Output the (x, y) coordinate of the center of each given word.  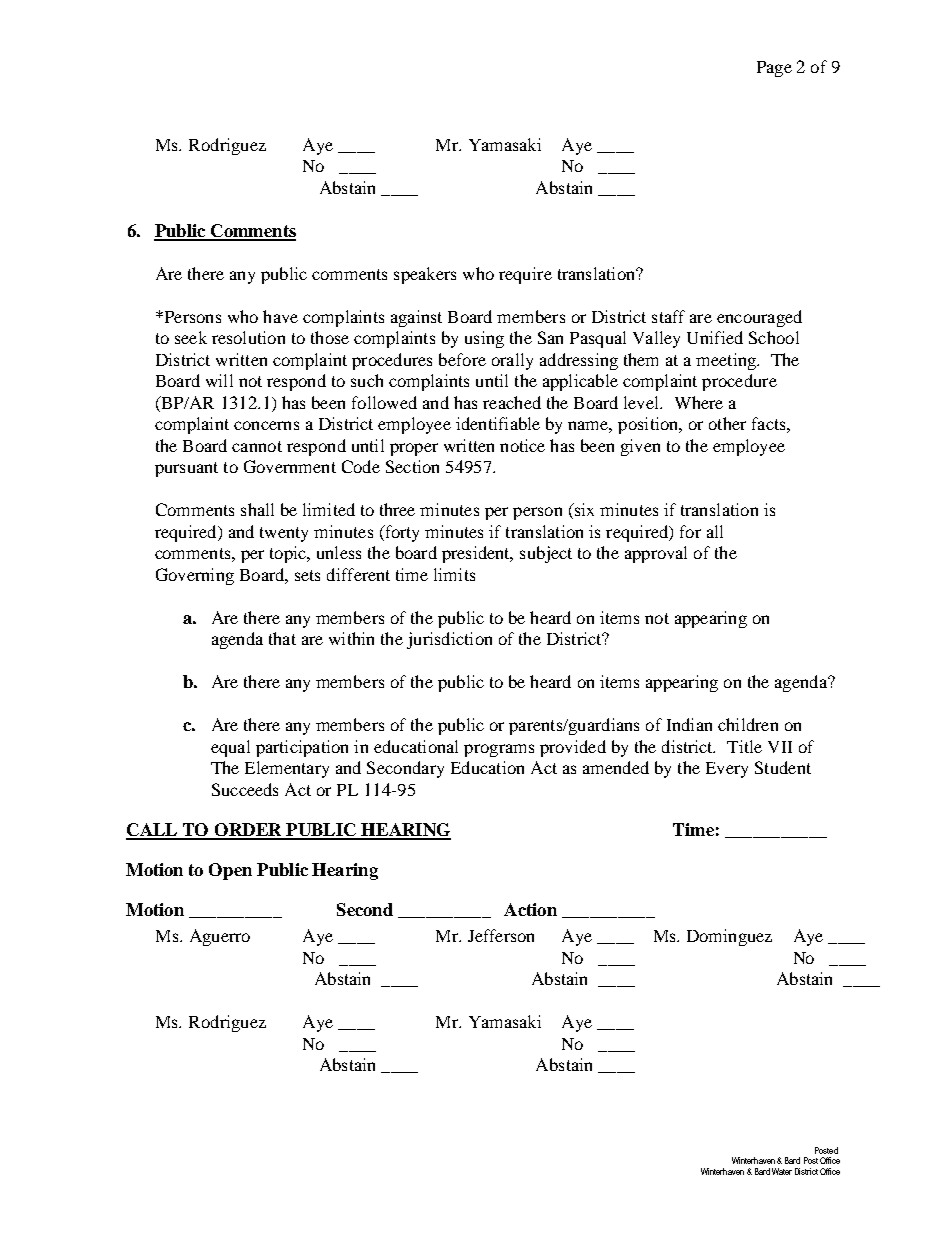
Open (230, 871)
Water (782, 1171)
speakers (425, 275)
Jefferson (501, 935)
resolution (248, 337)
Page (774, 69)
